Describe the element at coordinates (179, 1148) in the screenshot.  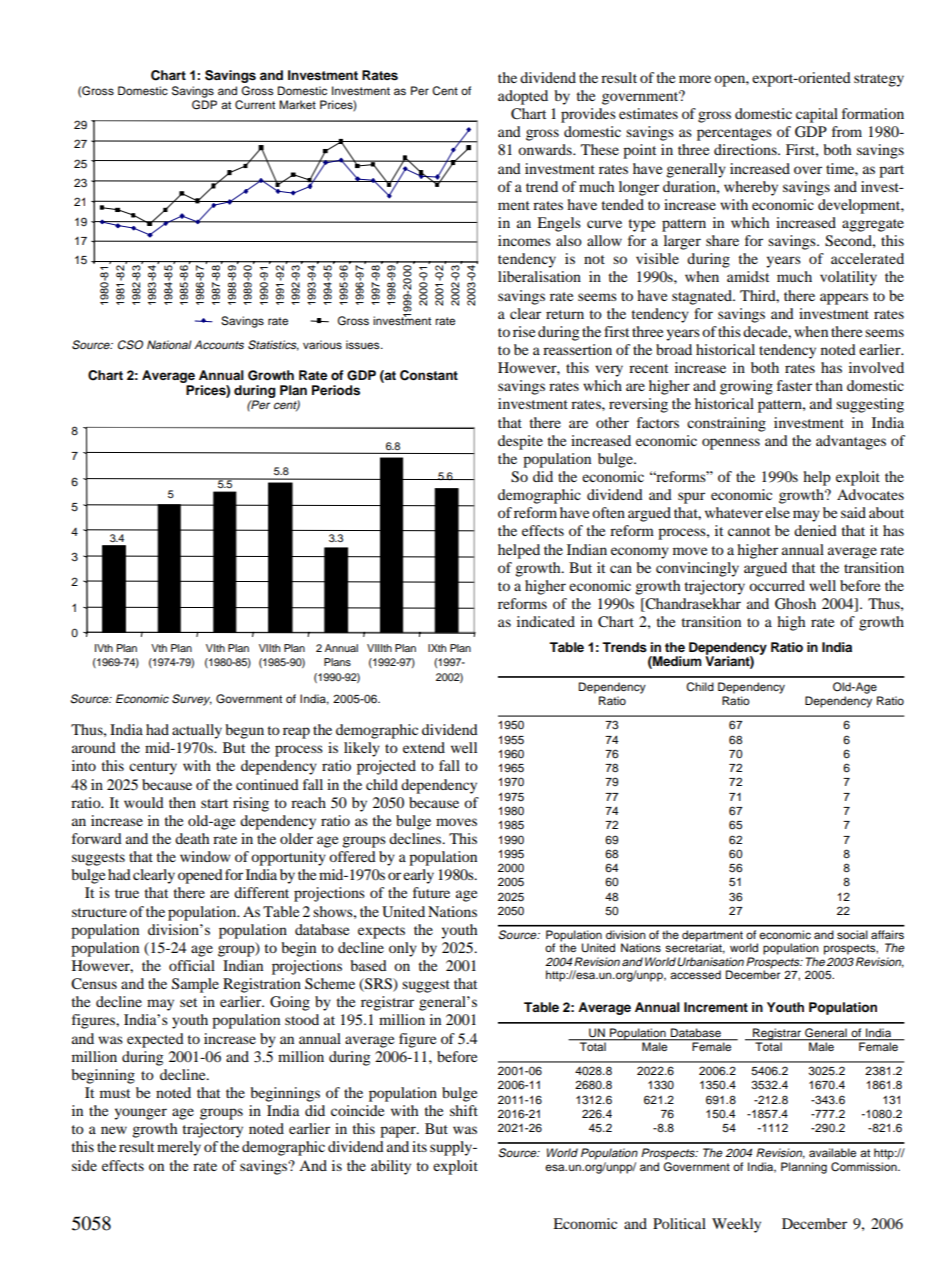
I see `merely` at that location.
